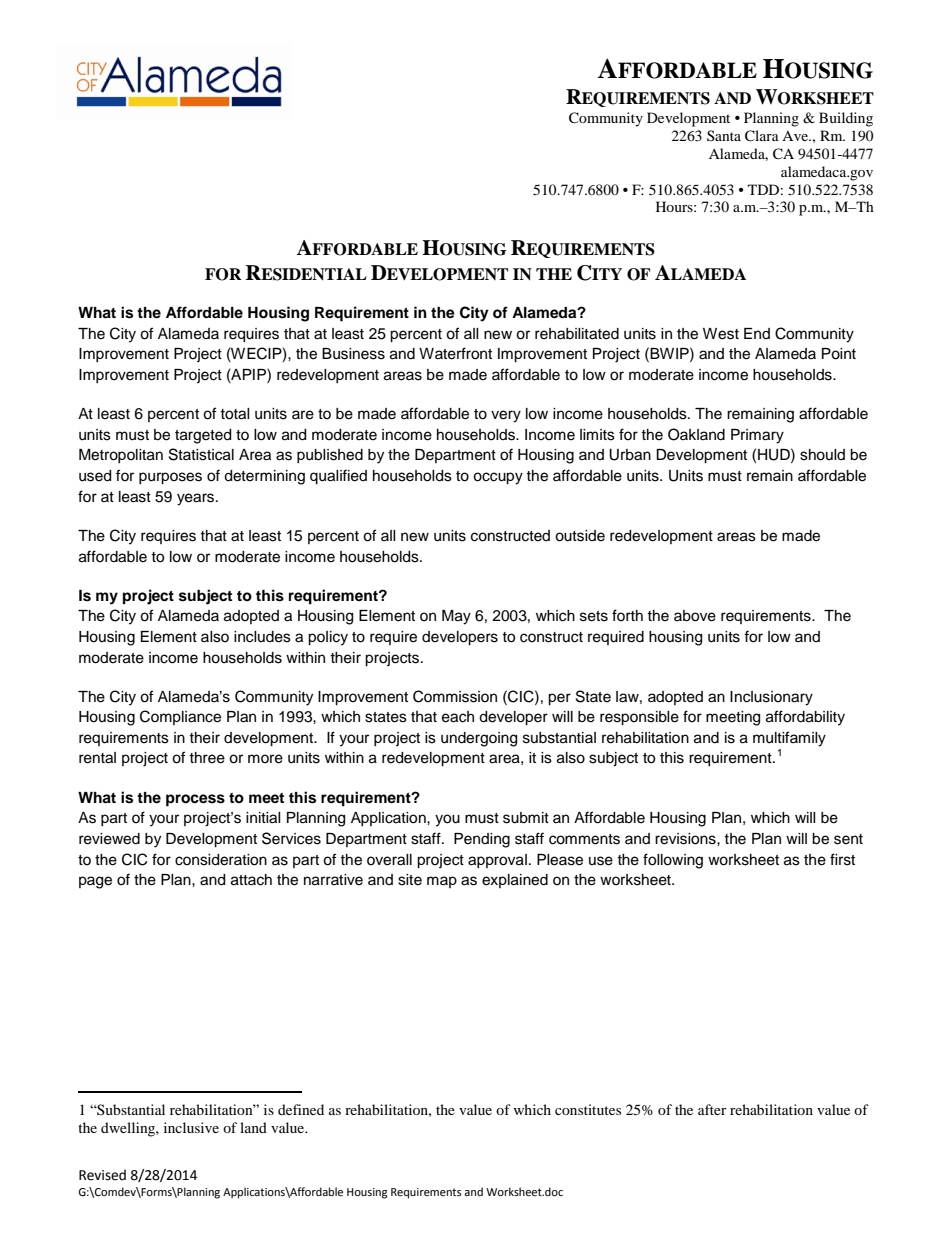 The image size is (952, 1233). Describe the element at coordinates (456, 617) in the screenshot. I see `May` at that location.
